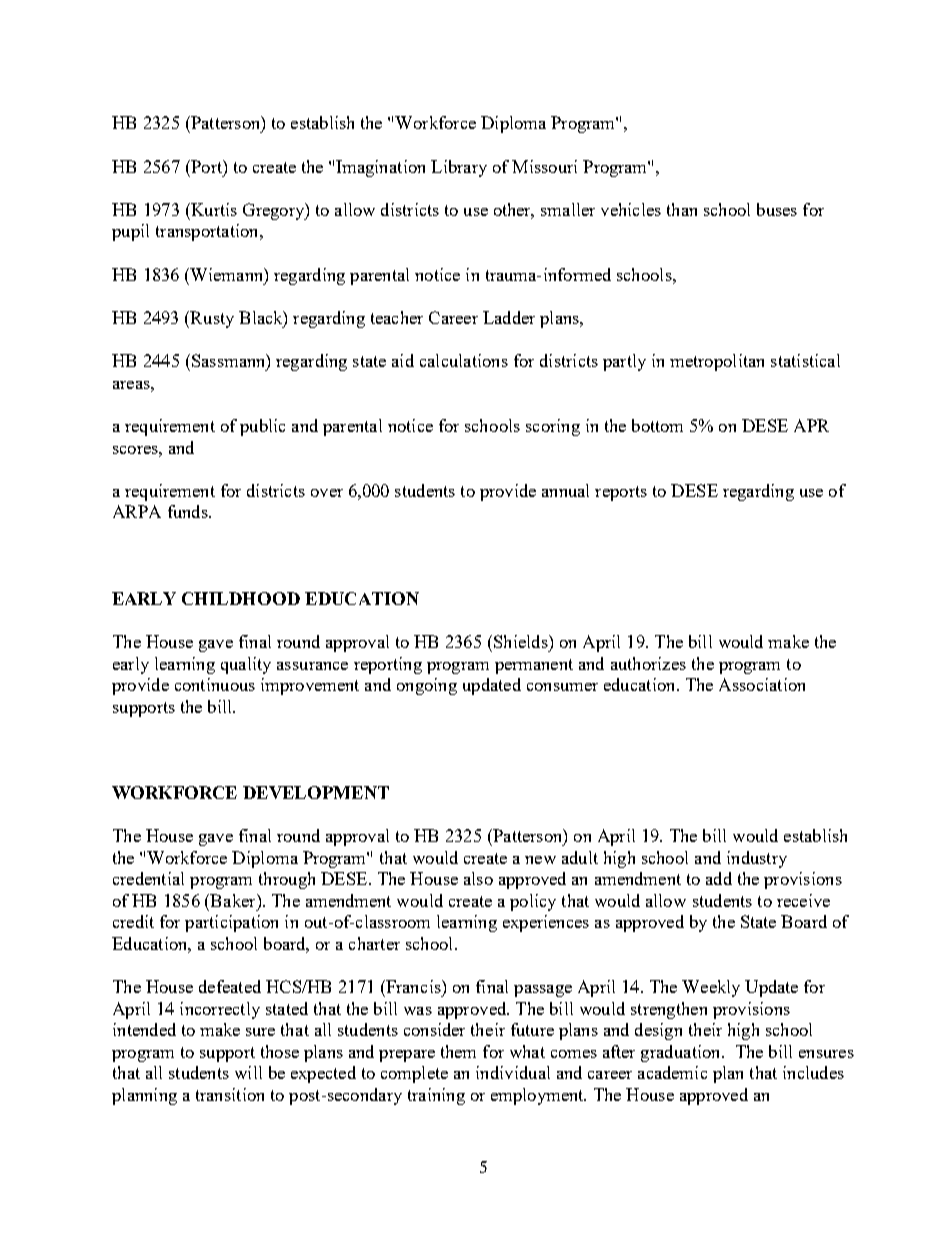  What do you see at coordinates (316, 792) in the page?
I see `DEVELOPMENT` at bounding box center [316, 792].
